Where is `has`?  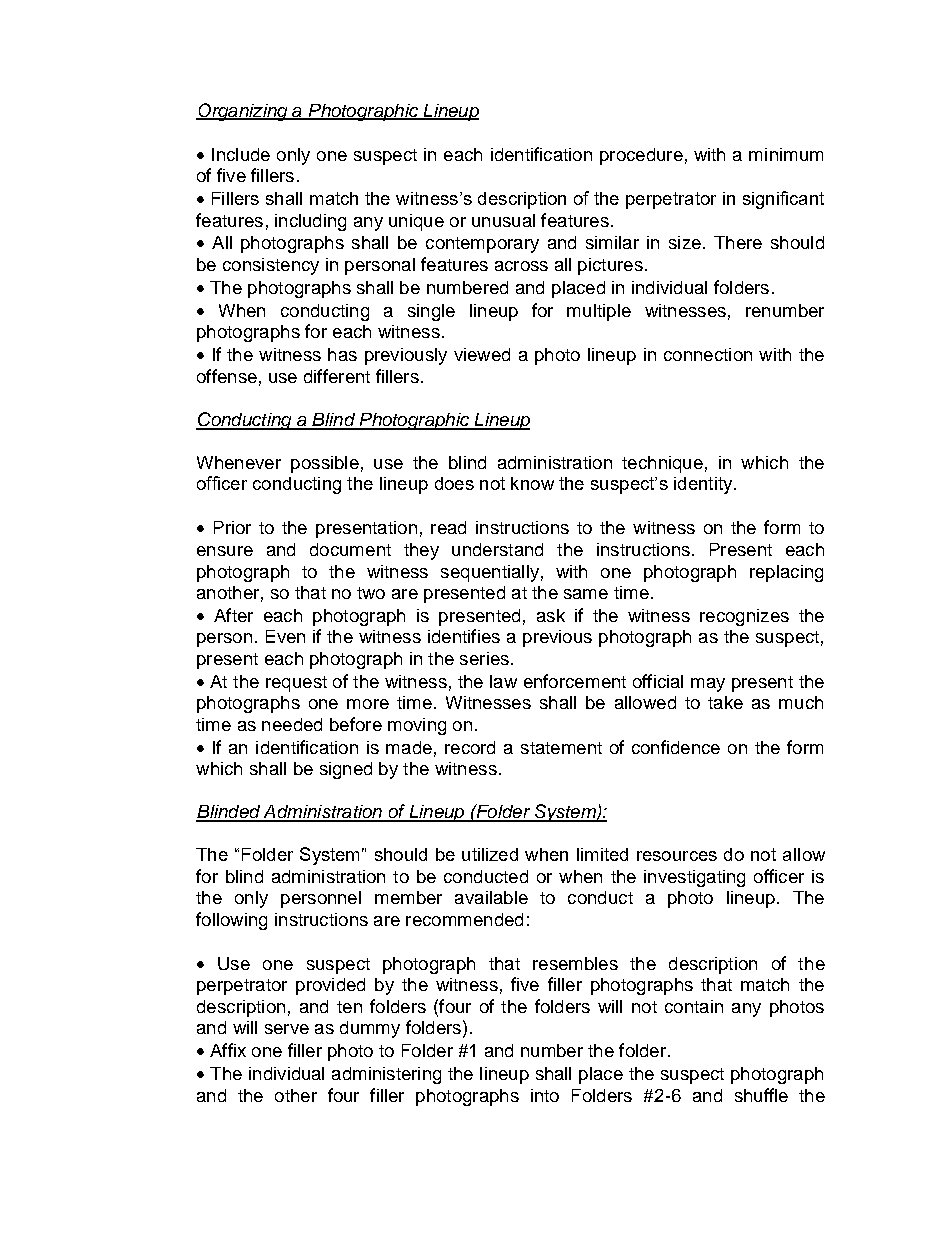 has is located at coordinates (342, 354).
